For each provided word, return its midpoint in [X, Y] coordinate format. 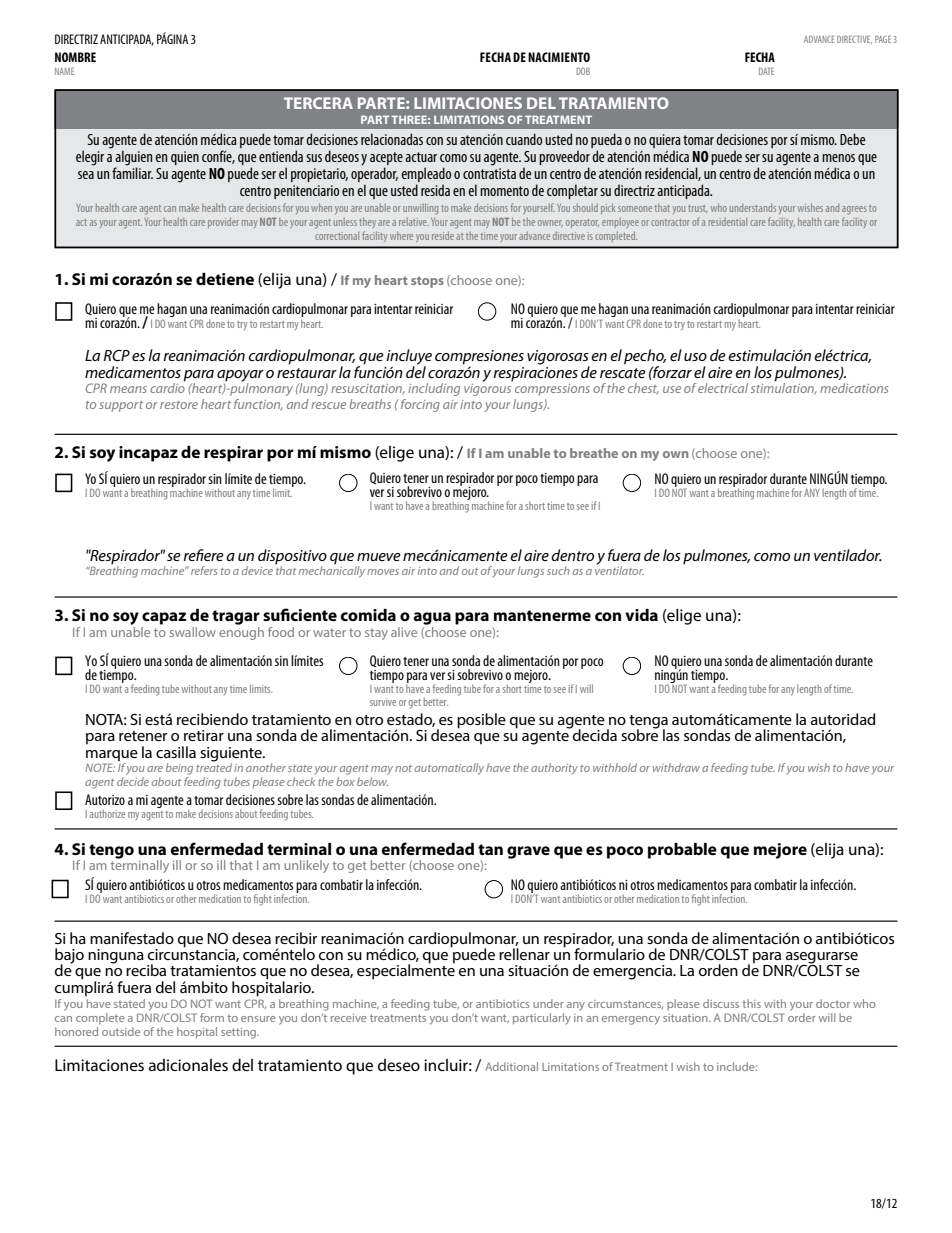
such [558, 570]
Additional [511, 1066]
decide [133, 780]
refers [204, 570]
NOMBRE [75, 57]
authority [554, 769]
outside [121, 1031]
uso [695, 357]
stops [427, 282]
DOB [583, 71]
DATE [766, 71]
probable [682, 851]
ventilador [848, 555]
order [802, 1017]
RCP [116, 355]
